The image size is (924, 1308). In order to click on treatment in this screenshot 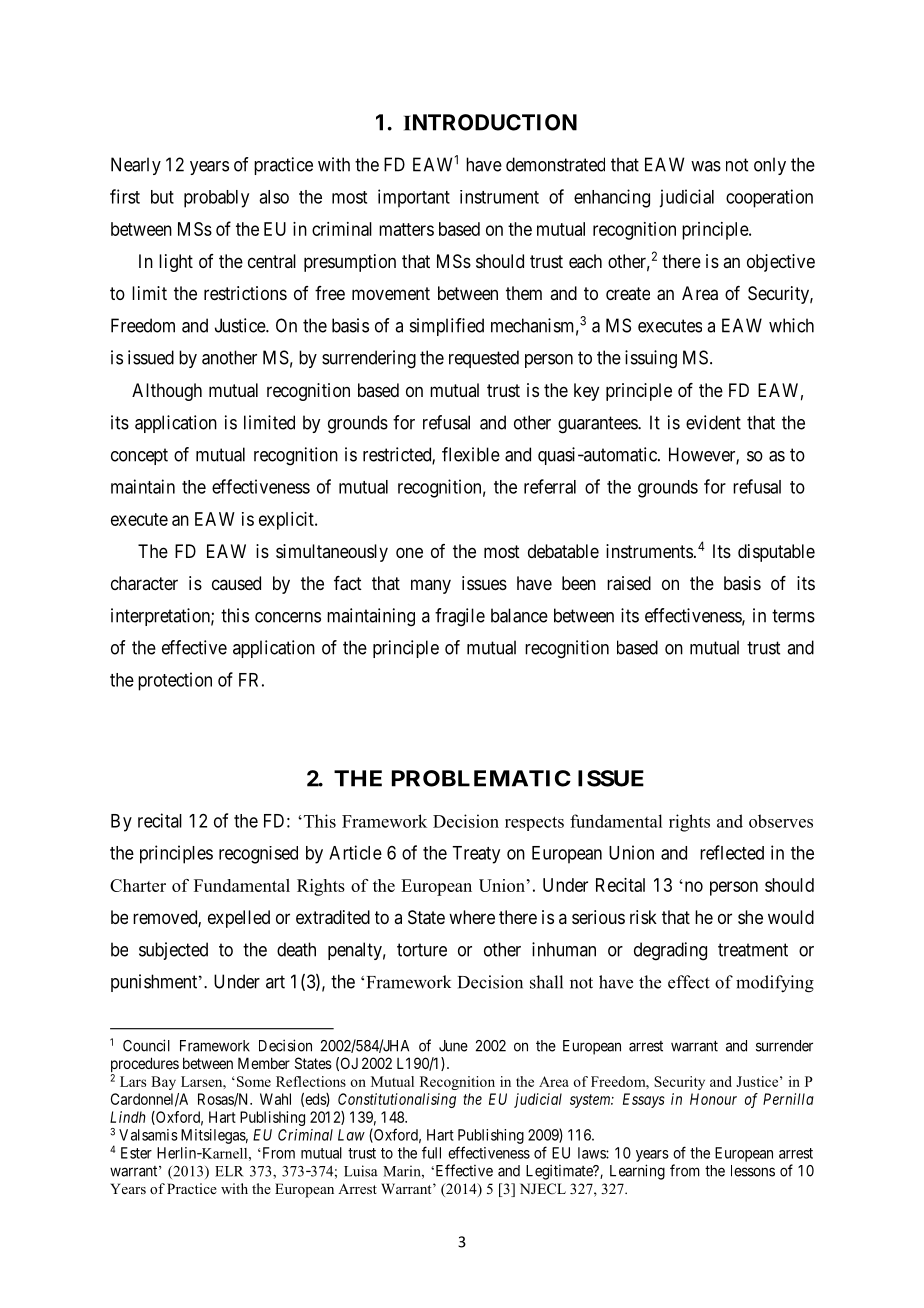, I will do `click(753, 950)`.
